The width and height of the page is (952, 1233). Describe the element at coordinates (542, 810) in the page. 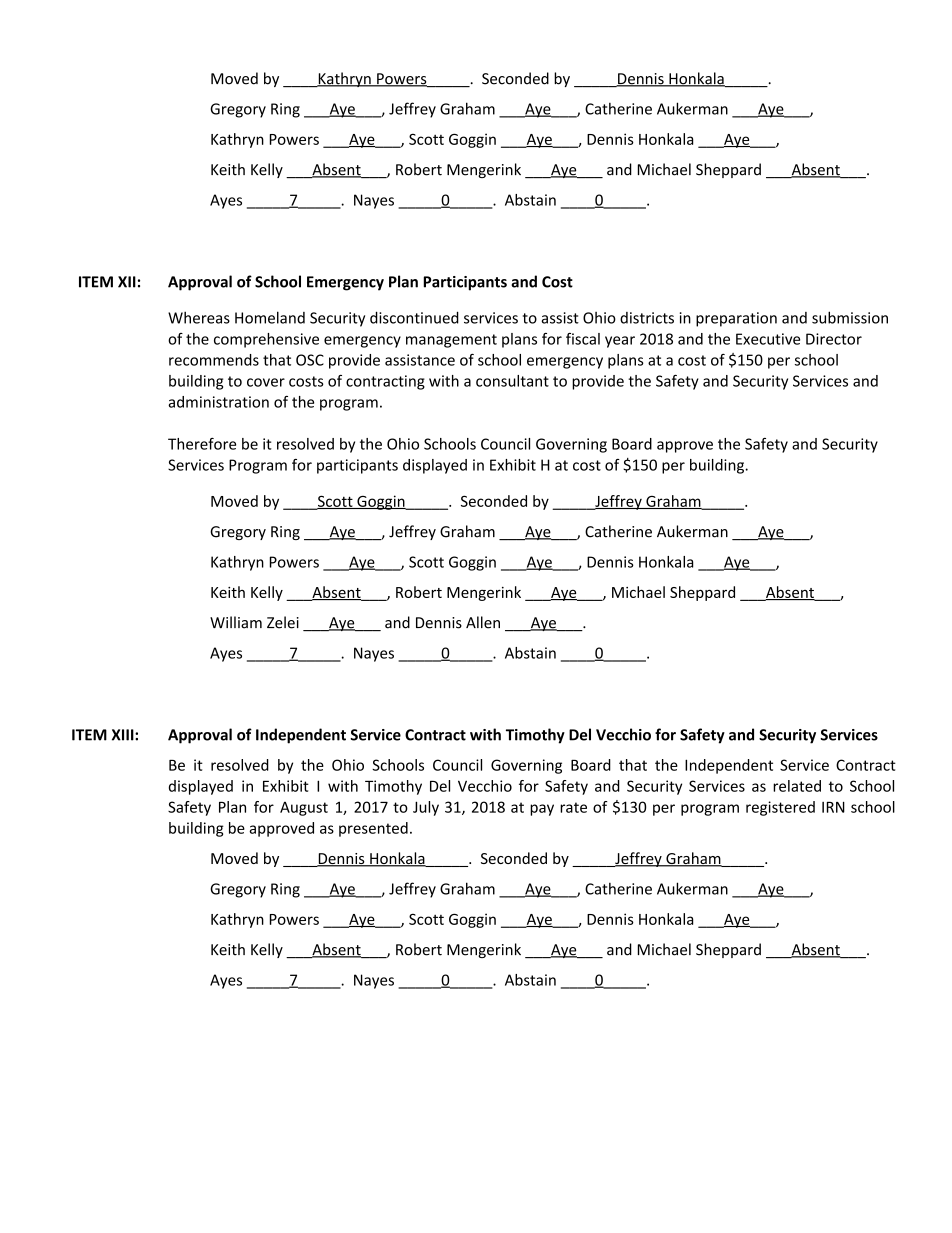

I see `pay` at that location.
